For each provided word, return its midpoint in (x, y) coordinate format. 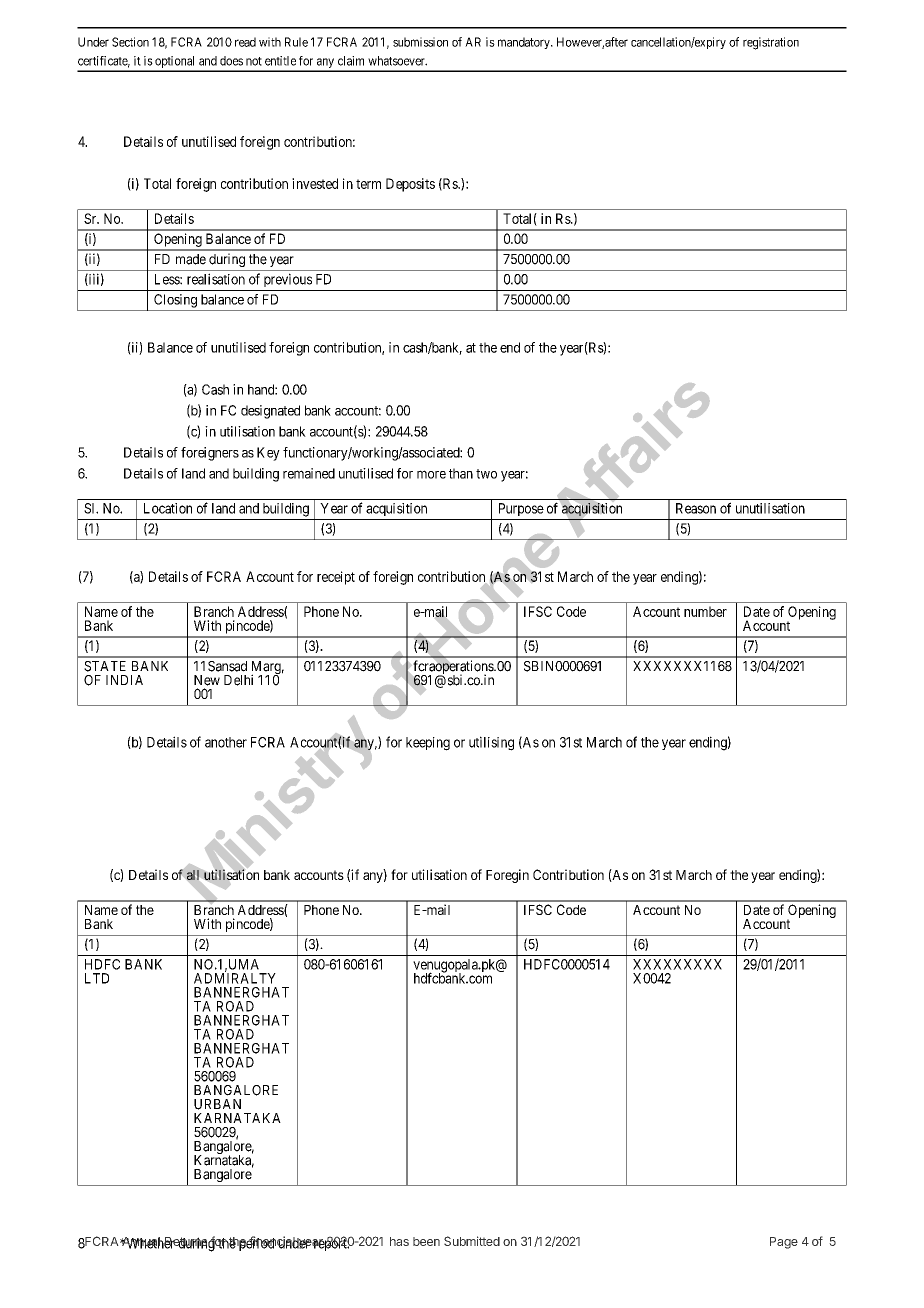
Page (784, 1243)
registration (771, 43)
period (256, 1243)
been (426, 1241)
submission (420, 42)
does (231, 61)
